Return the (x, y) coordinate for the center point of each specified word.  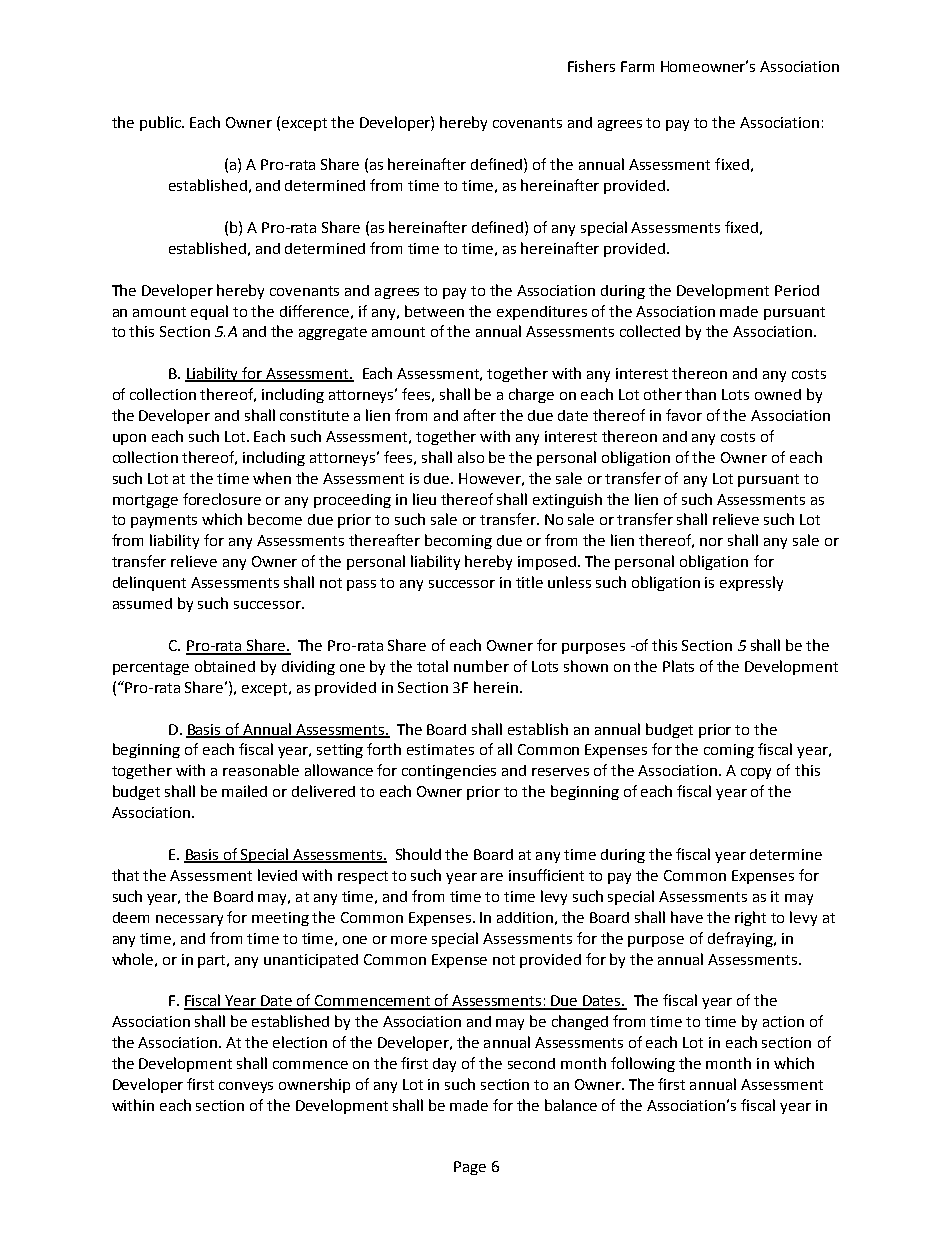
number (481, 666)
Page (470, 1168)
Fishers (591, 66)
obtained (225, 666)
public (161, 123)
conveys (246, 1087)
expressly (751, 583)
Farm (637, 66)
